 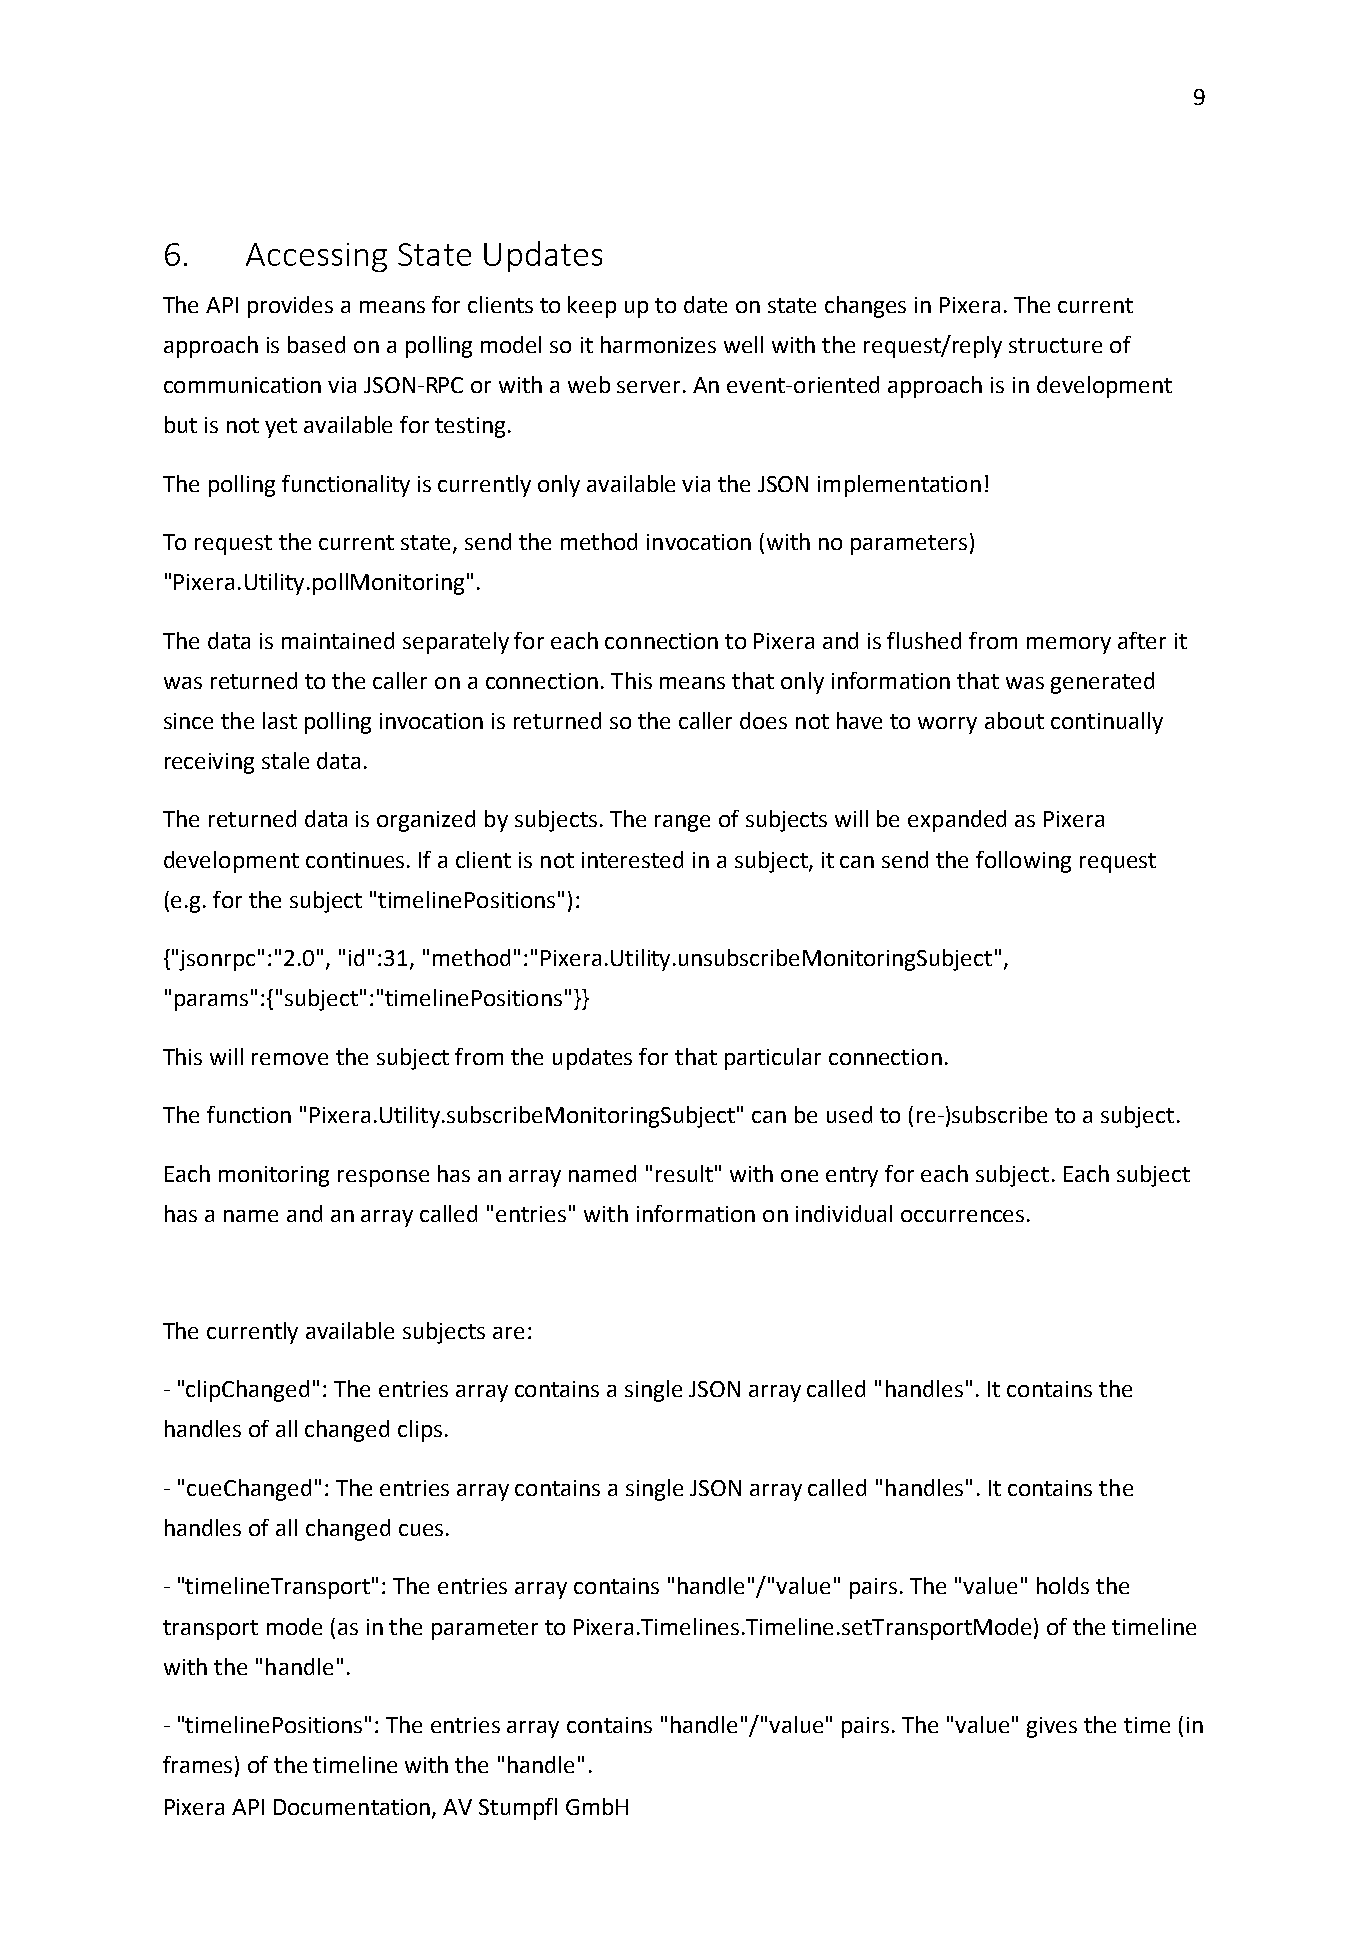 What do you see at coordinates (658, 344) in the screenshot?
I see `harmonizes` at bounding box center [658, 344].
